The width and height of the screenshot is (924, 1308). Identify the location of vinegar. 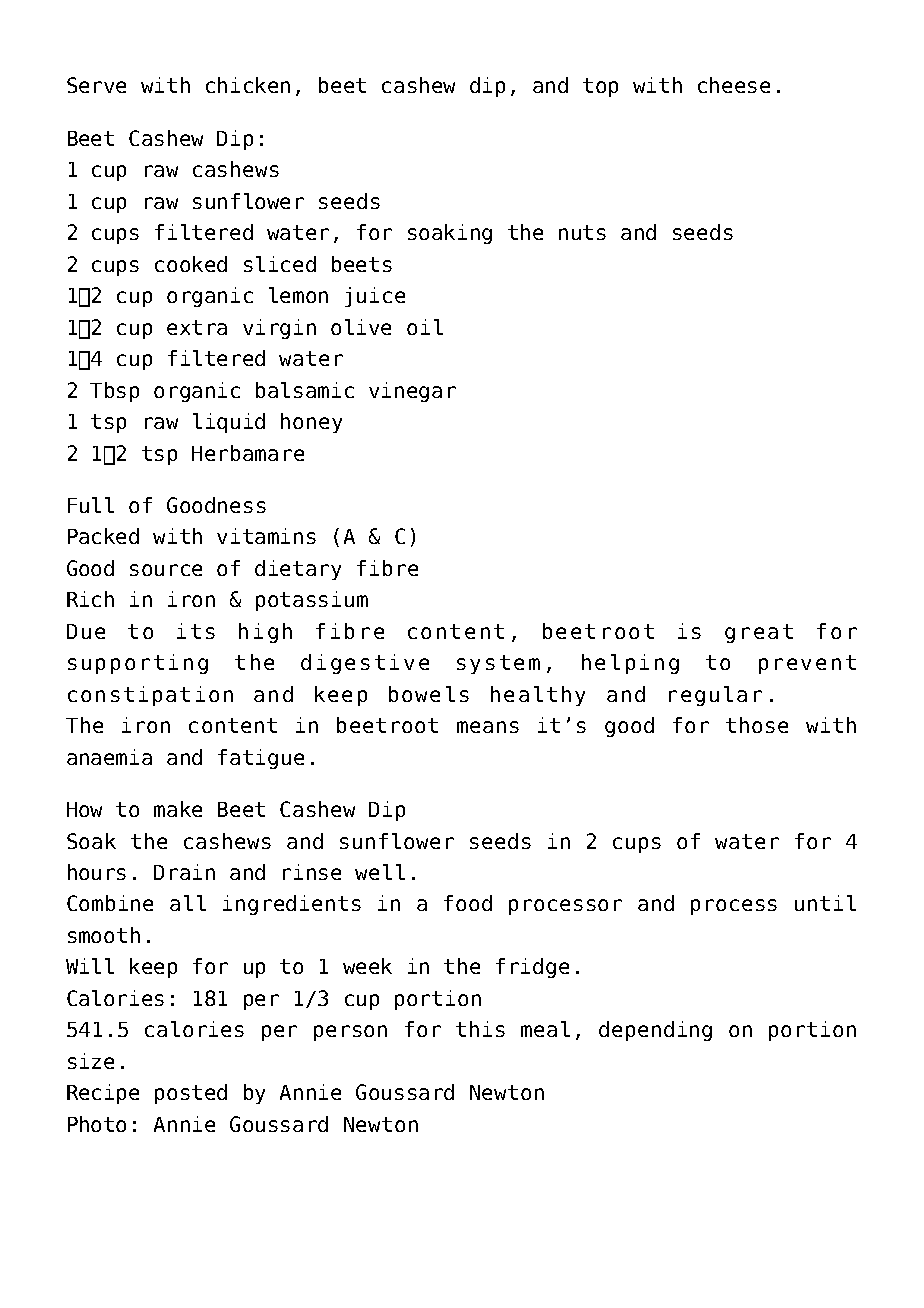
(412, 392).
